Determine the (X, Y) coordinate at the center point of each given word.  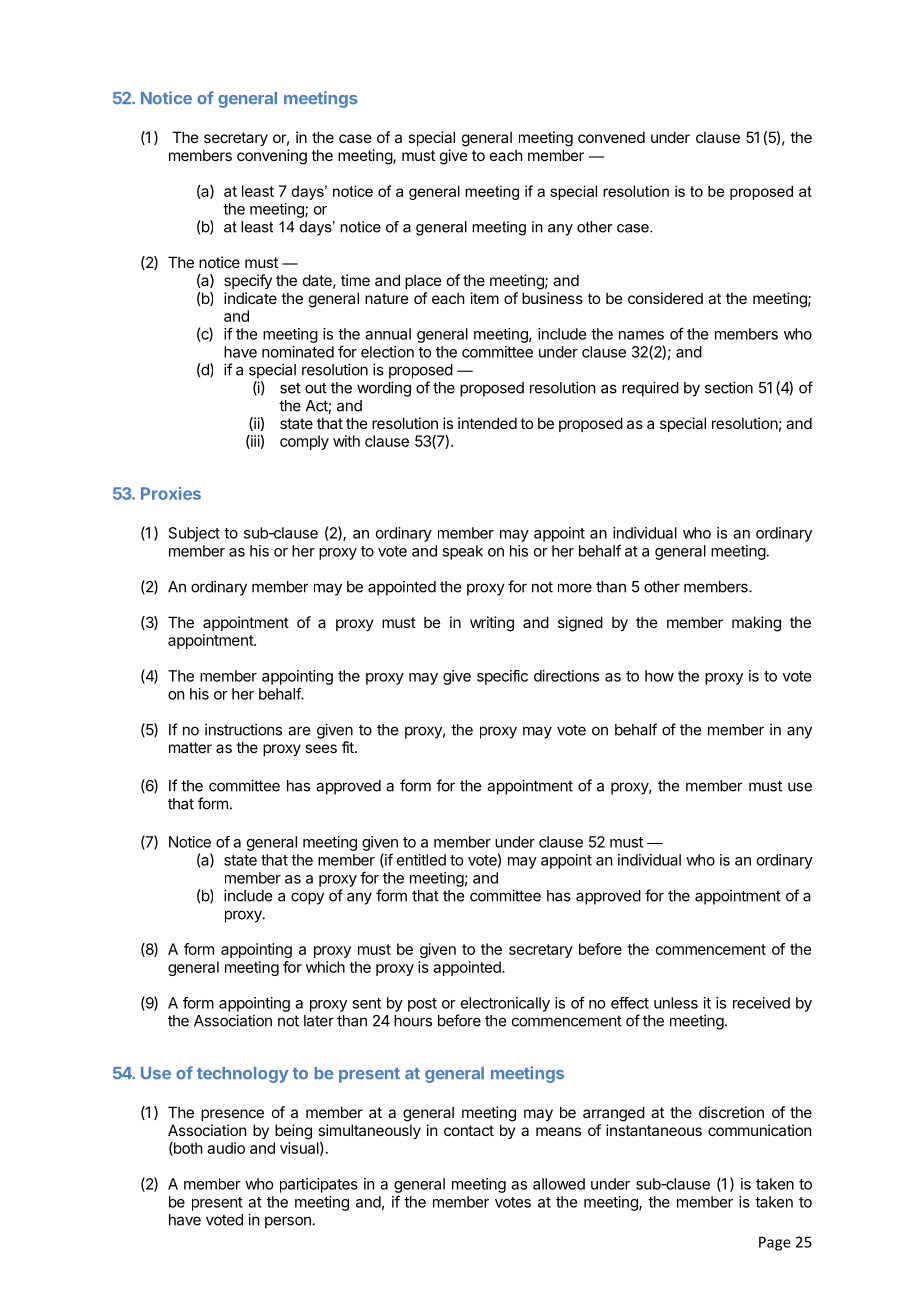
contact (469, 1130)
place (423, 281)
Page (775, 1243)
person (288, 1222)
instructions (243, 729)
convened (611, 137)
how (659, 676)
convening (272, 157)
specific (502, 677)
